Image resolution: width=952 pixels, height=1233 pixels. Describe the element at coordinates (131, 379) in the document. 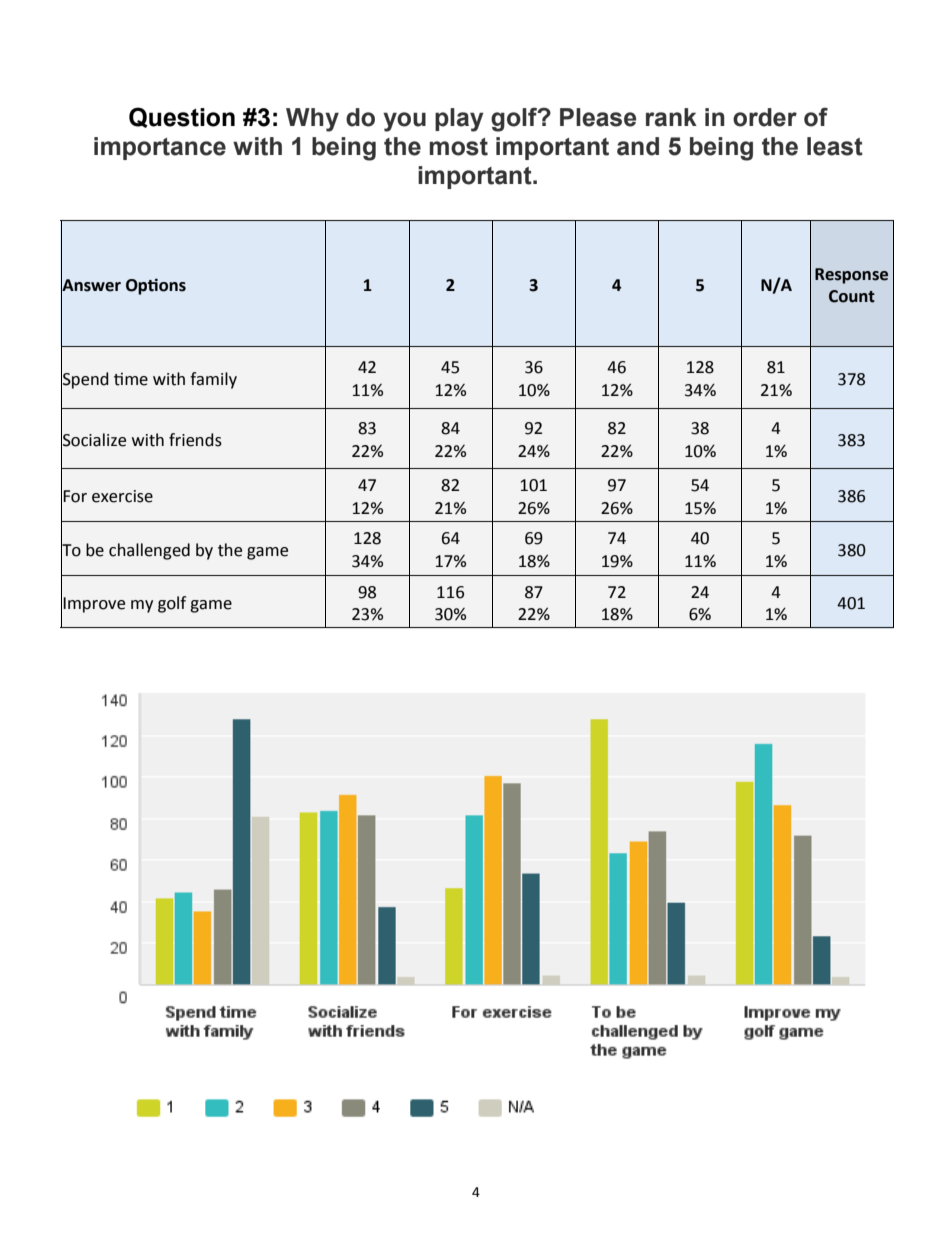

I see `time` at that location.
